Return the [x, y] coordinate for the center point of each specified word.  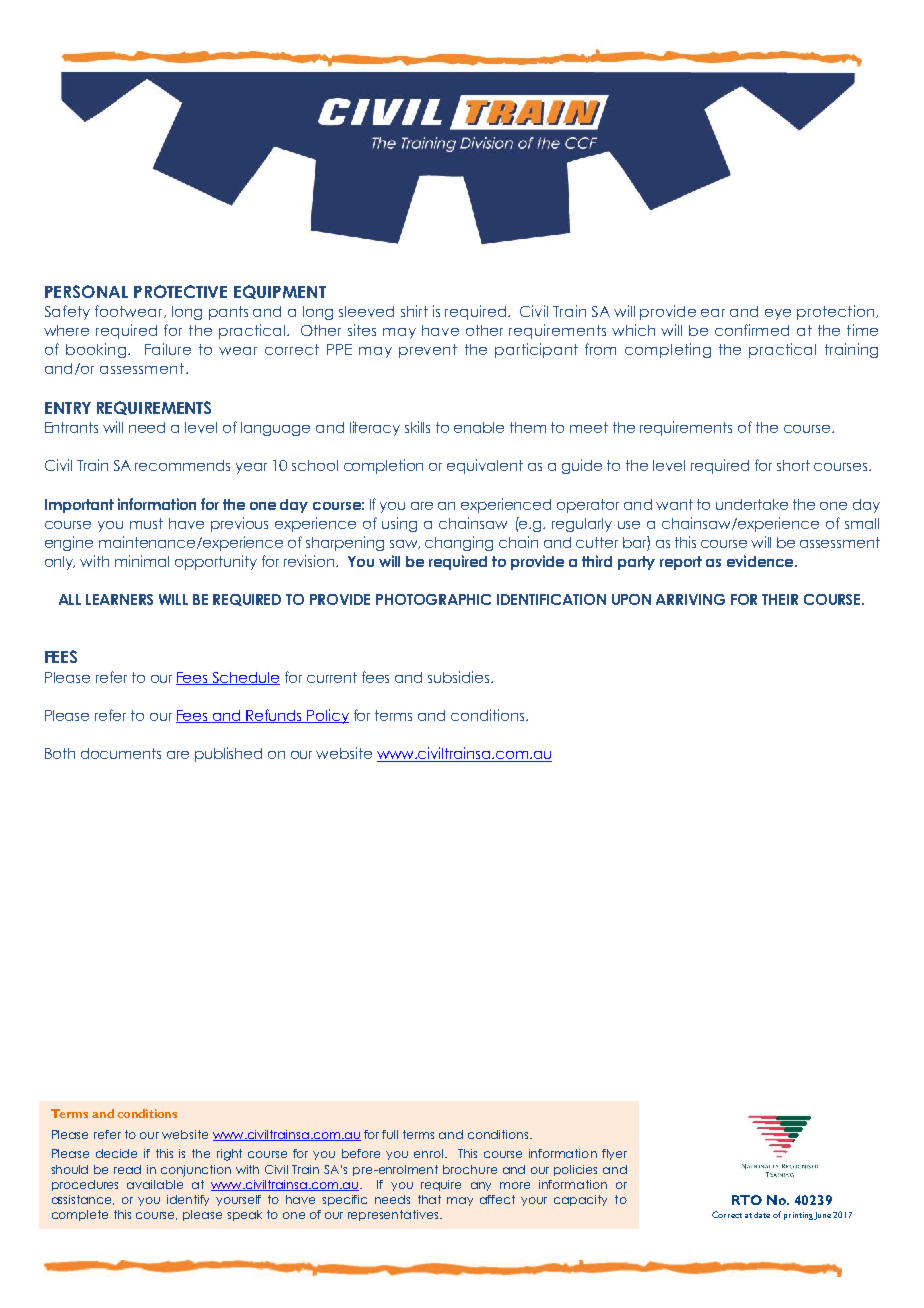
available [155, 1184]
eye [778, 314]
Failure [168, 349]
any [481, 1186]
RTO [747, 1200]
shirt [414, 311]
